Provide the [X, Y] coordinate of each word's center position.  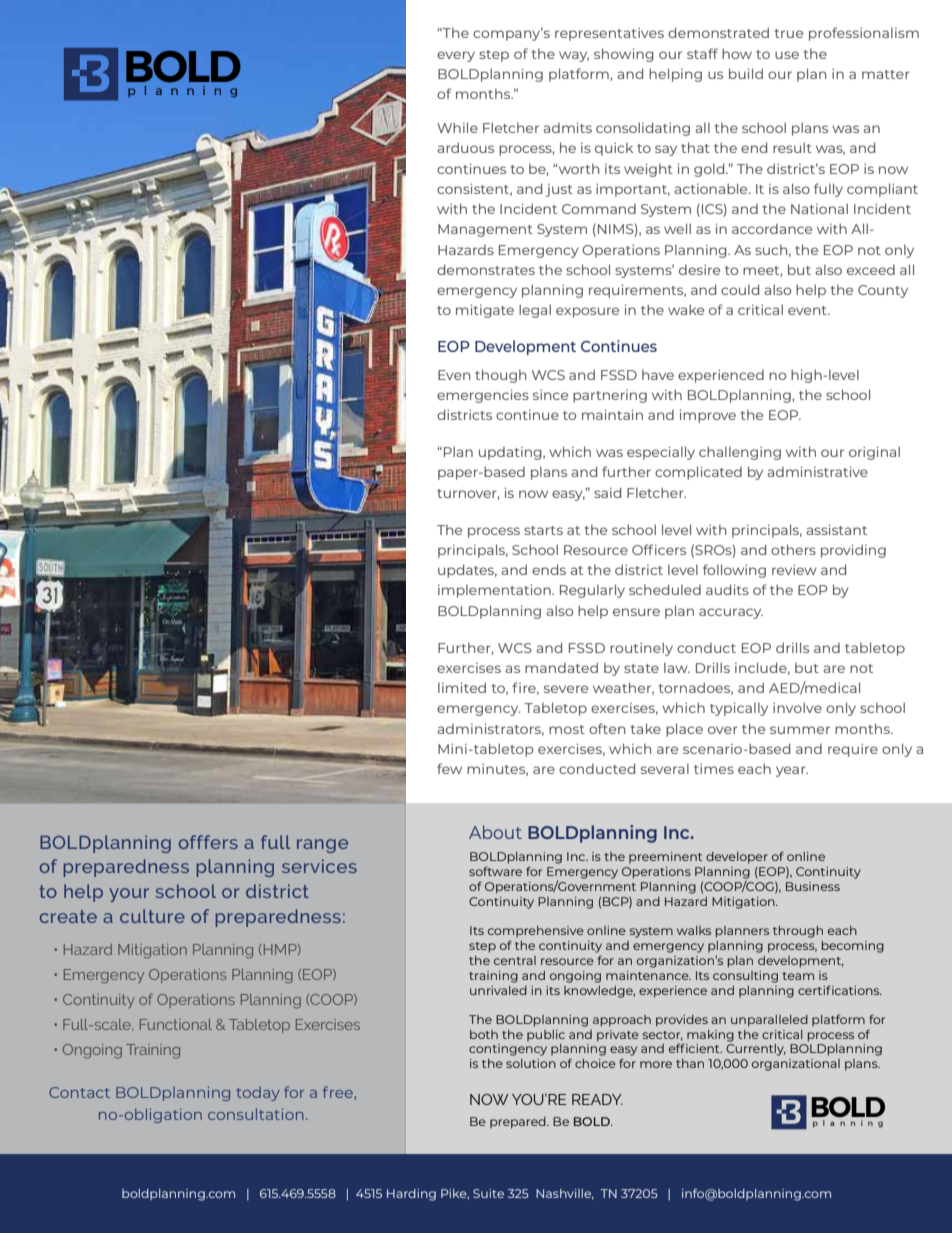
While [457, 127]
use [787, 55]
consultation [256, 1114]
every [456, 56]
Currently [756, 1050]
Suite [488, 1193]
